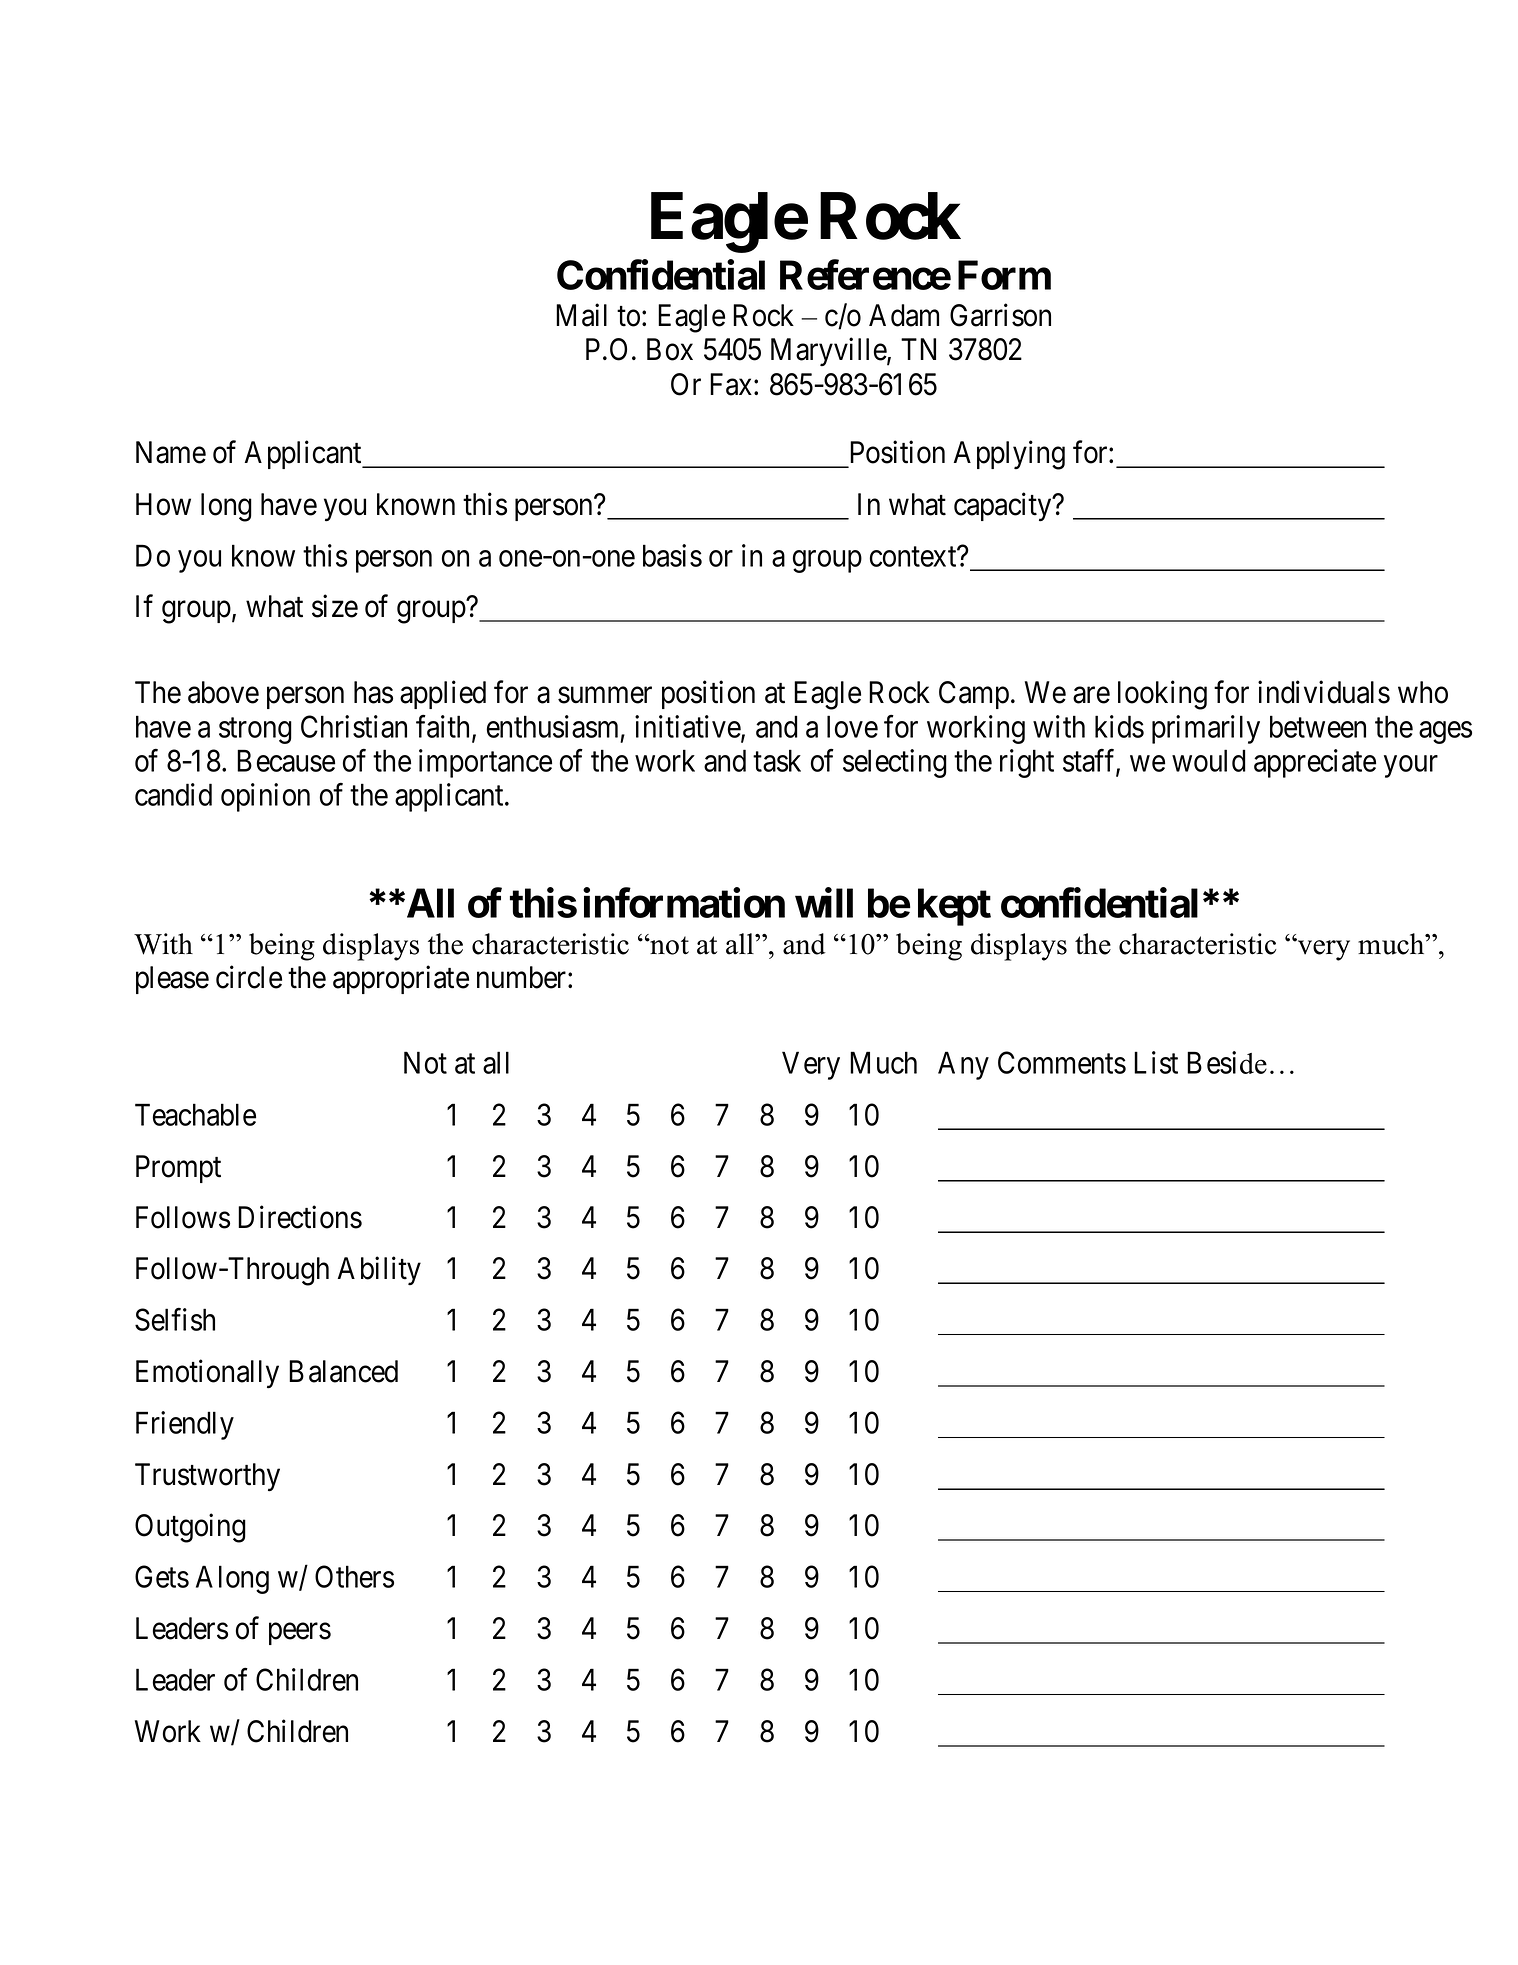 The height and width of the screenshot is (1965, 1518). What do you see at coordinates (171, 452) in the screenshot?
I see `Name` at bounding box center [171, 452].
